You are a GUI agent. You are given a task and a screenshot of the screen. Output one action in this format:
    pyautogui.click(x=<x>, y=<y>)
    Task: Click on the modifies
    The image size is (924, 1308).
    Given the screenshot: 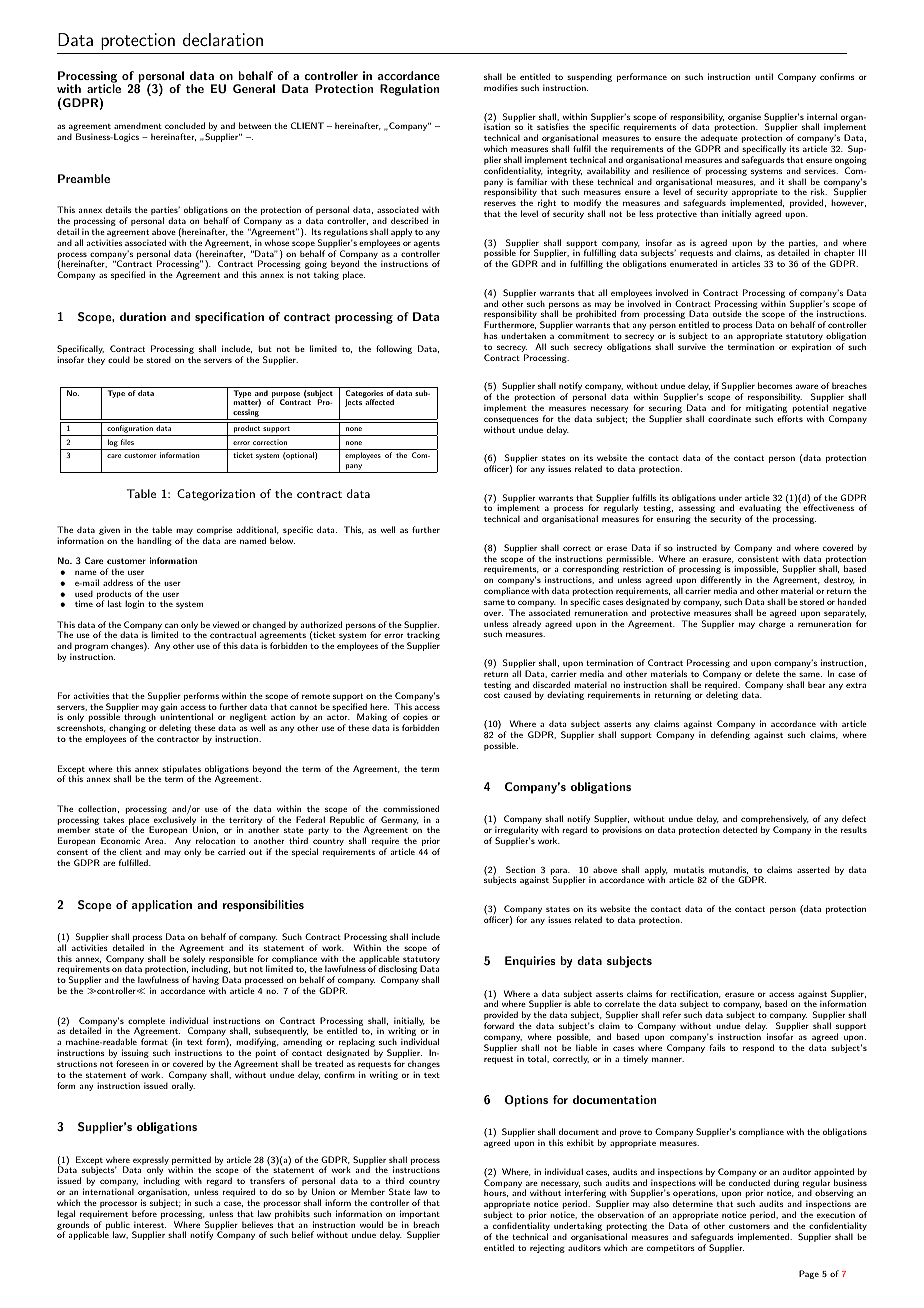 What is the action you would take?
    pyautogui.click(x=501, y=87)
